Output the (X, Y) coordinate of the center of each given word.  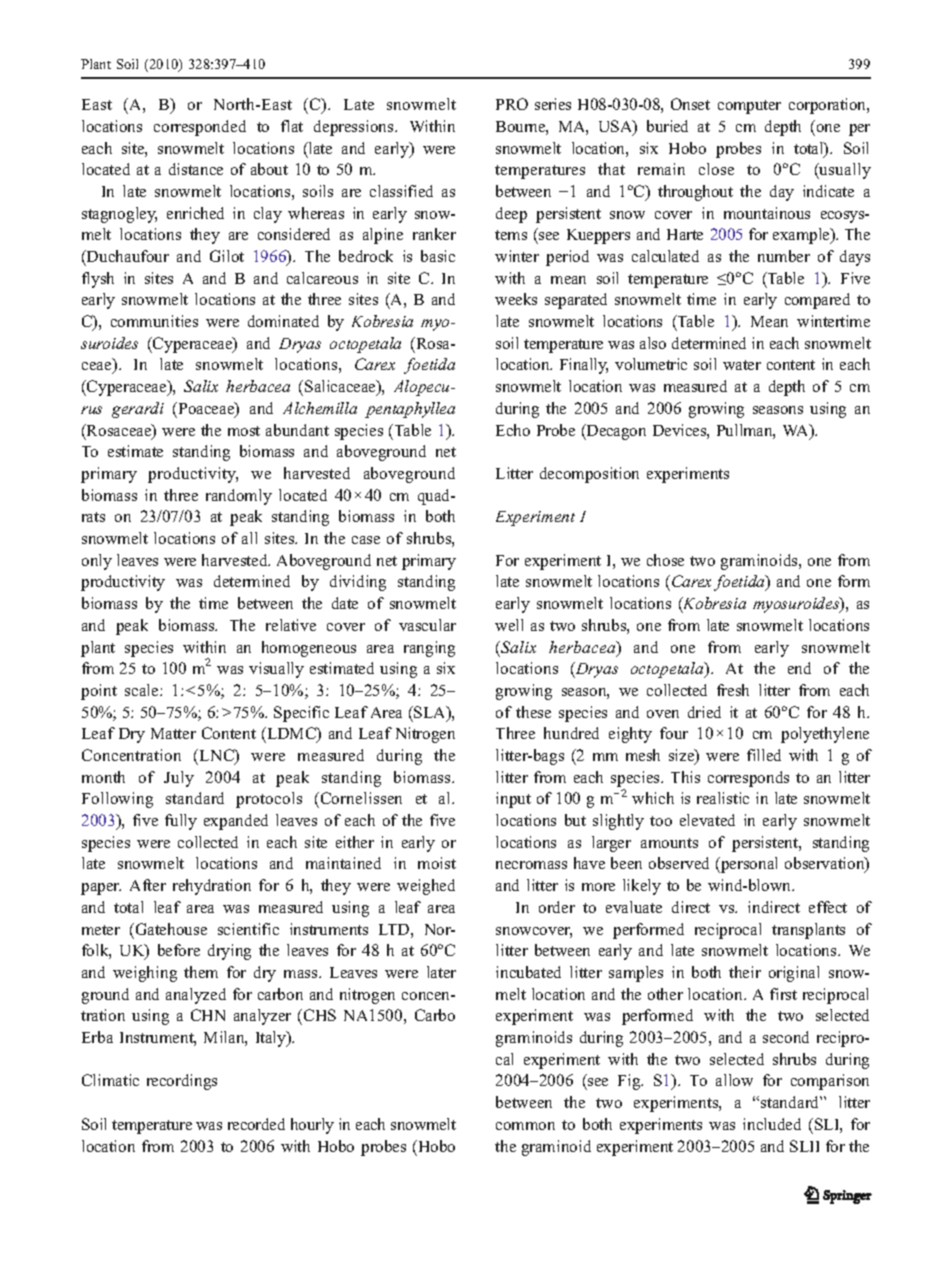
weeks (516, 299)
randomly (239, 497)
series (553, 104)
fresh (733, 690)
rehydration (212, 887)
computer (749, 107)
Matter (173, 733)
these (533, 712)
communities (154, 321)
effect (828, 907)
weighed (426, 887)
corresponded (200, 128)
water (742, 365)
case (366, 540)
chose (665, 560)
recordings (182, 1082)
